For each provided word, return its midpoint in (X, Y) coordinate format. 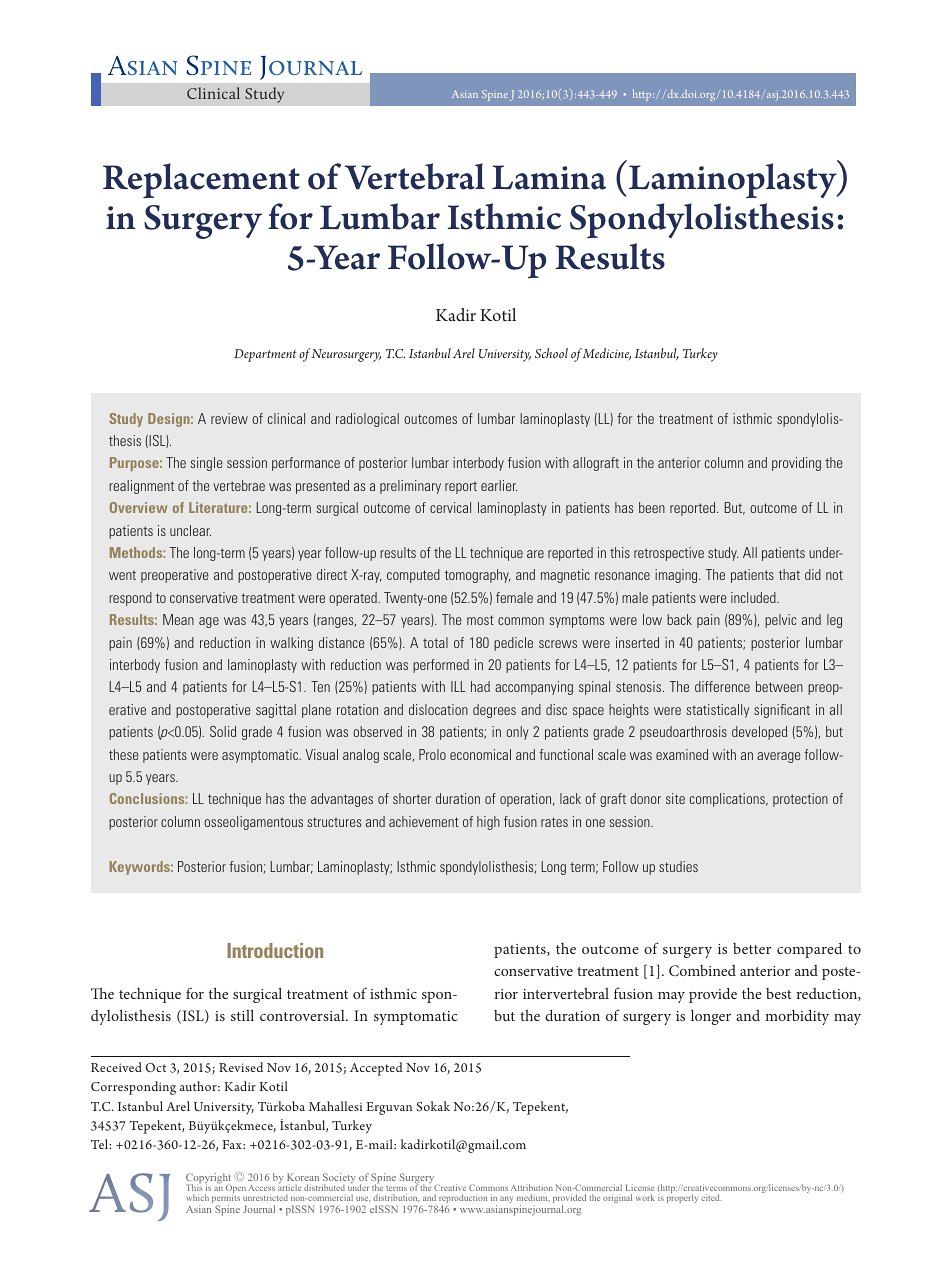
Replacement (201, 180)
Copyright (208, 1179)
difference (722, 686)
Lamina (549, 177)
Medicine (606, 354)
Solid (223, 731)
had (480, 686)
